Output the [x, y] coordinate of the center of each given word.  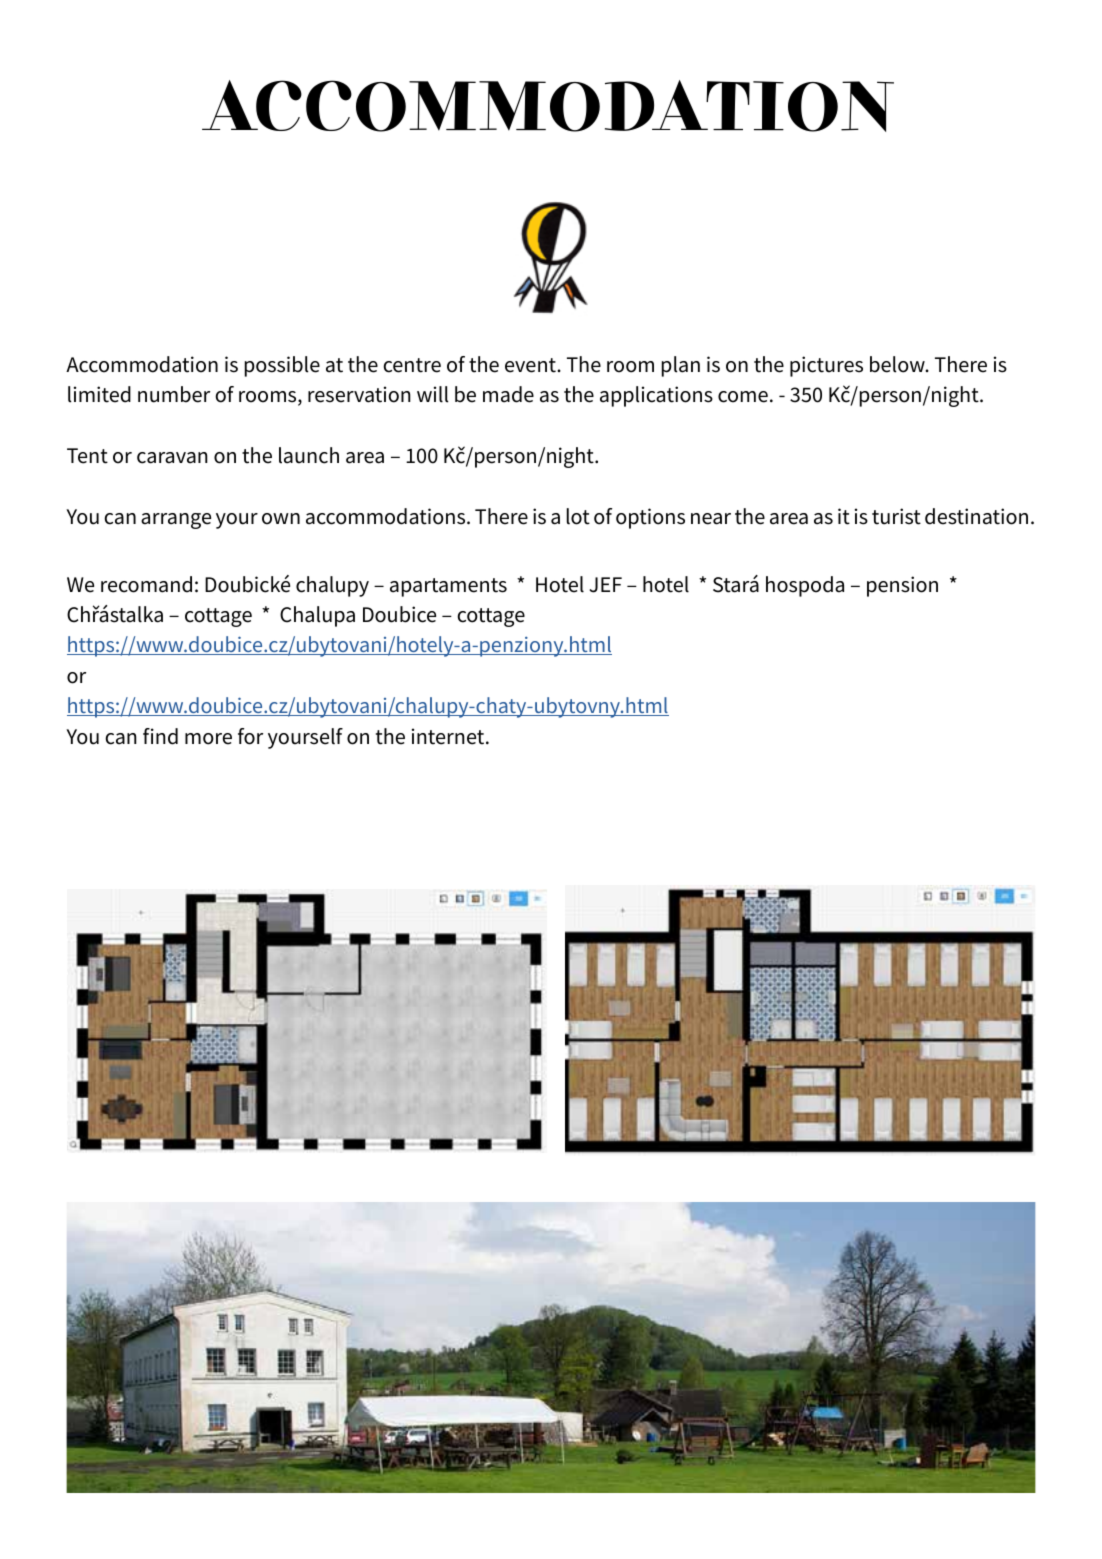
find [160, 736]
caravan [172, 458]
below [898, 364]
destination [976, 516]
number [174, 394]
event [531, 365]
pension [902, 586]
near [711, 519]
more [208, 739]
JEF [606, 585]
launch [309, 455]
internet [449, 736]
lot [578, 516]
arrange [176, 521]
